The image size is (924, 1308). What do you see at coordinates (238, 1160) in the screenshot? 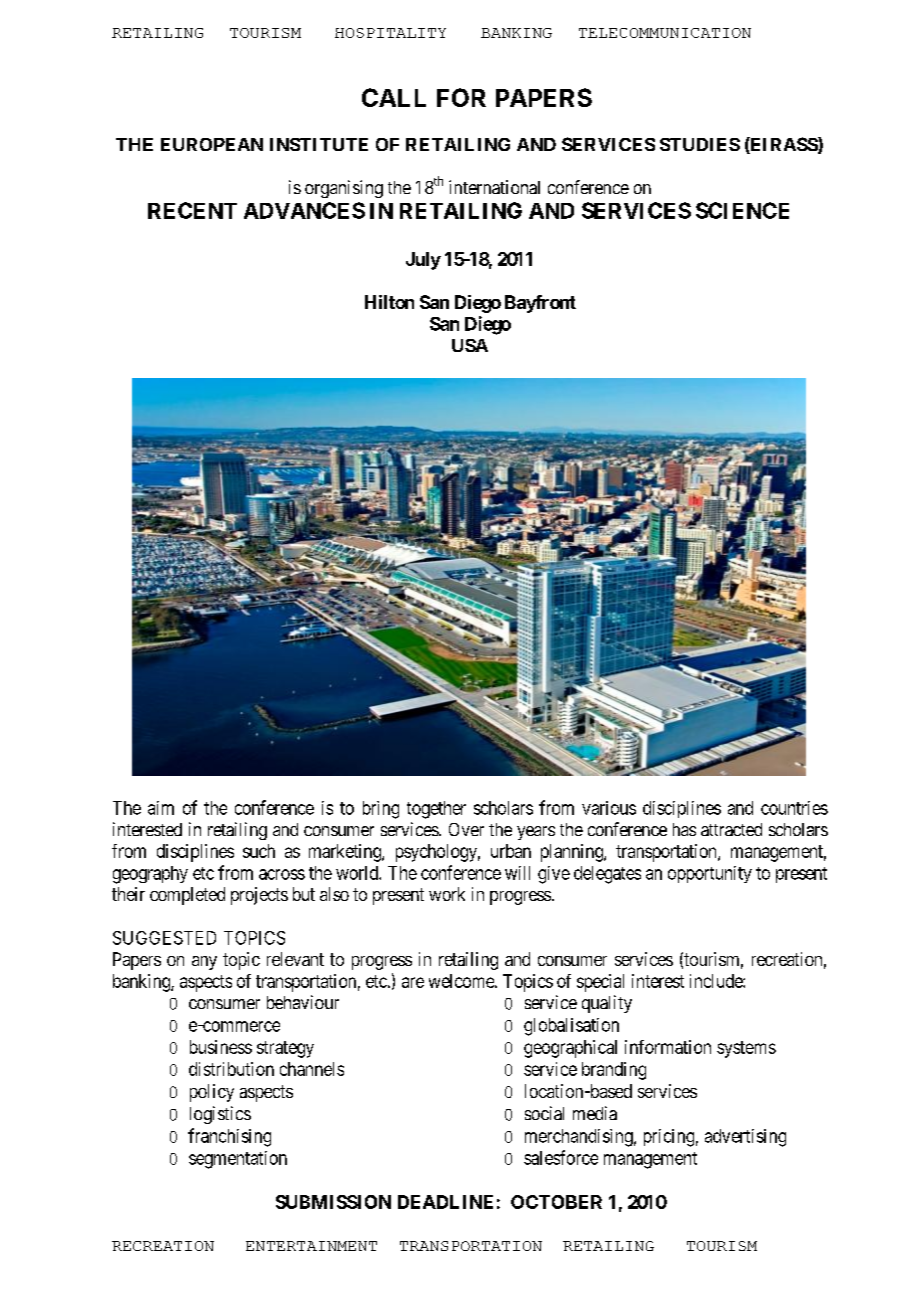
I see `segmentation` at bounding box center [238, 1160].
